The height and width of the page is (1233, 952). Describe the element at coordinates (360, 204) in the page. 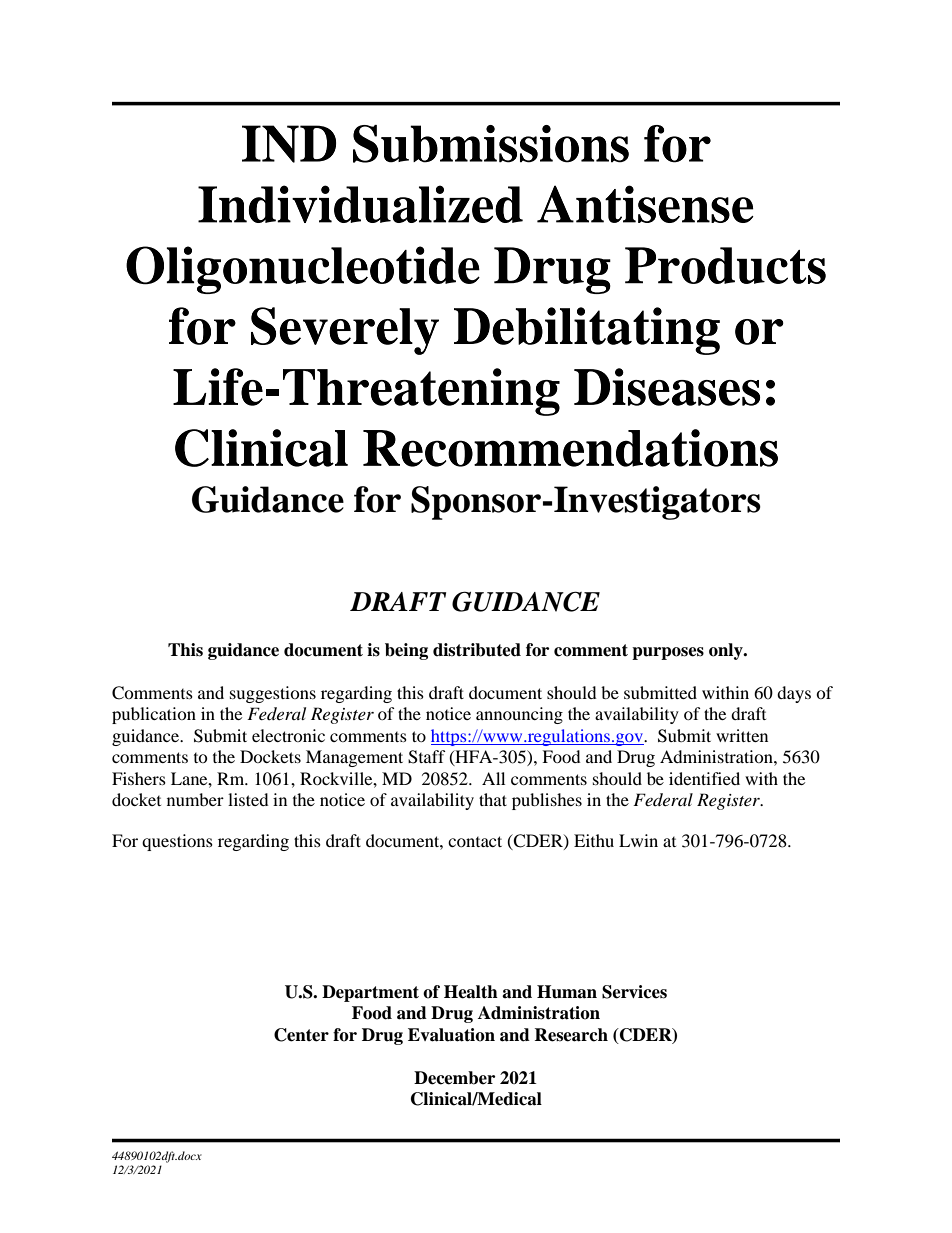

I see `Individualized` at that location.
